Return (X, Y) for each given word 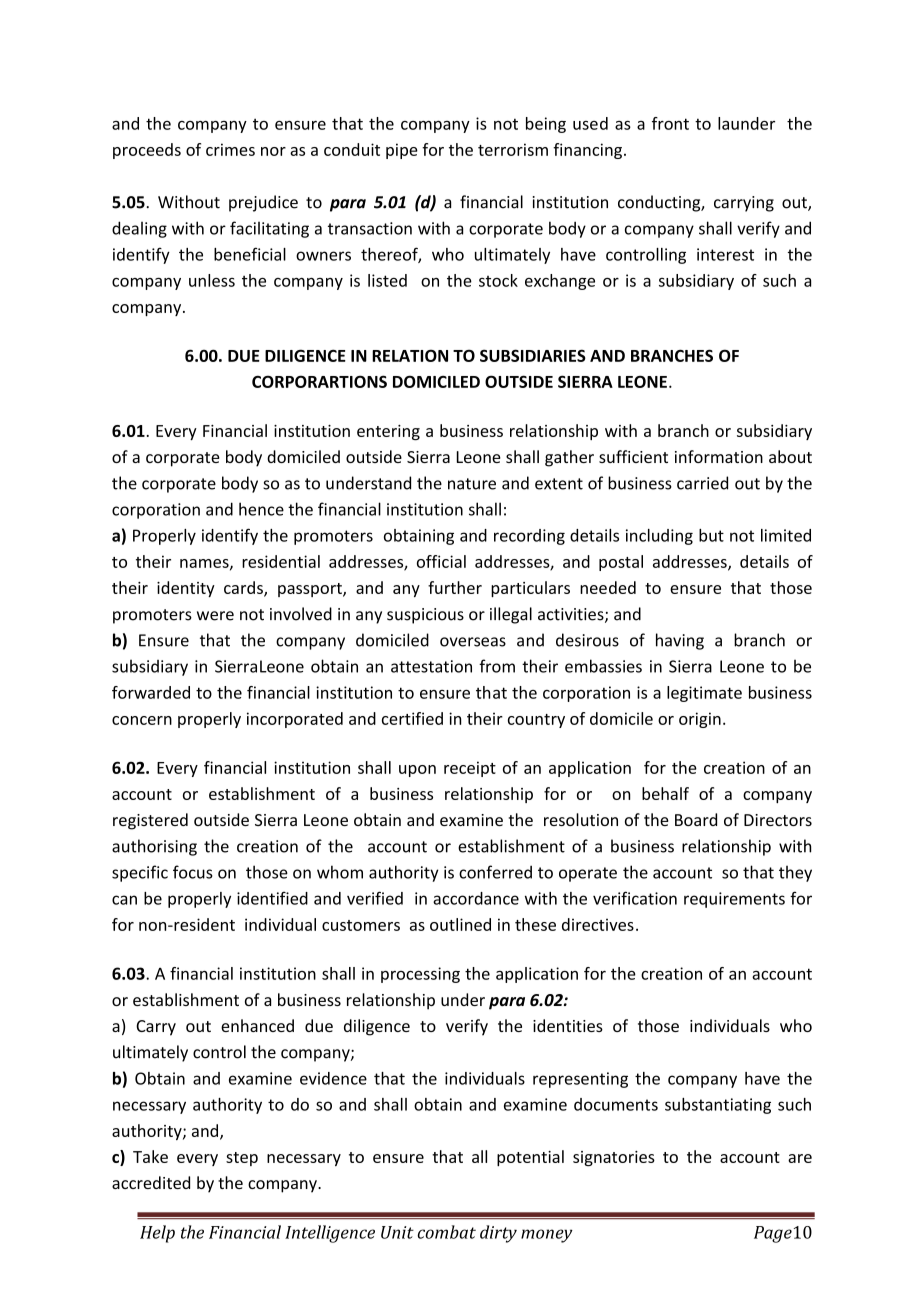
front (670, 123)
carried (702, 483)
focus (193, 872)
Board (696, 819)
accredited (151, 1182)
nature (472, 484)
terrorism (513, 149)
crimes (230, 149)
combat (446, 1232)
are (800, 1158)
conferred (495, 872)
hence (261, 509)
